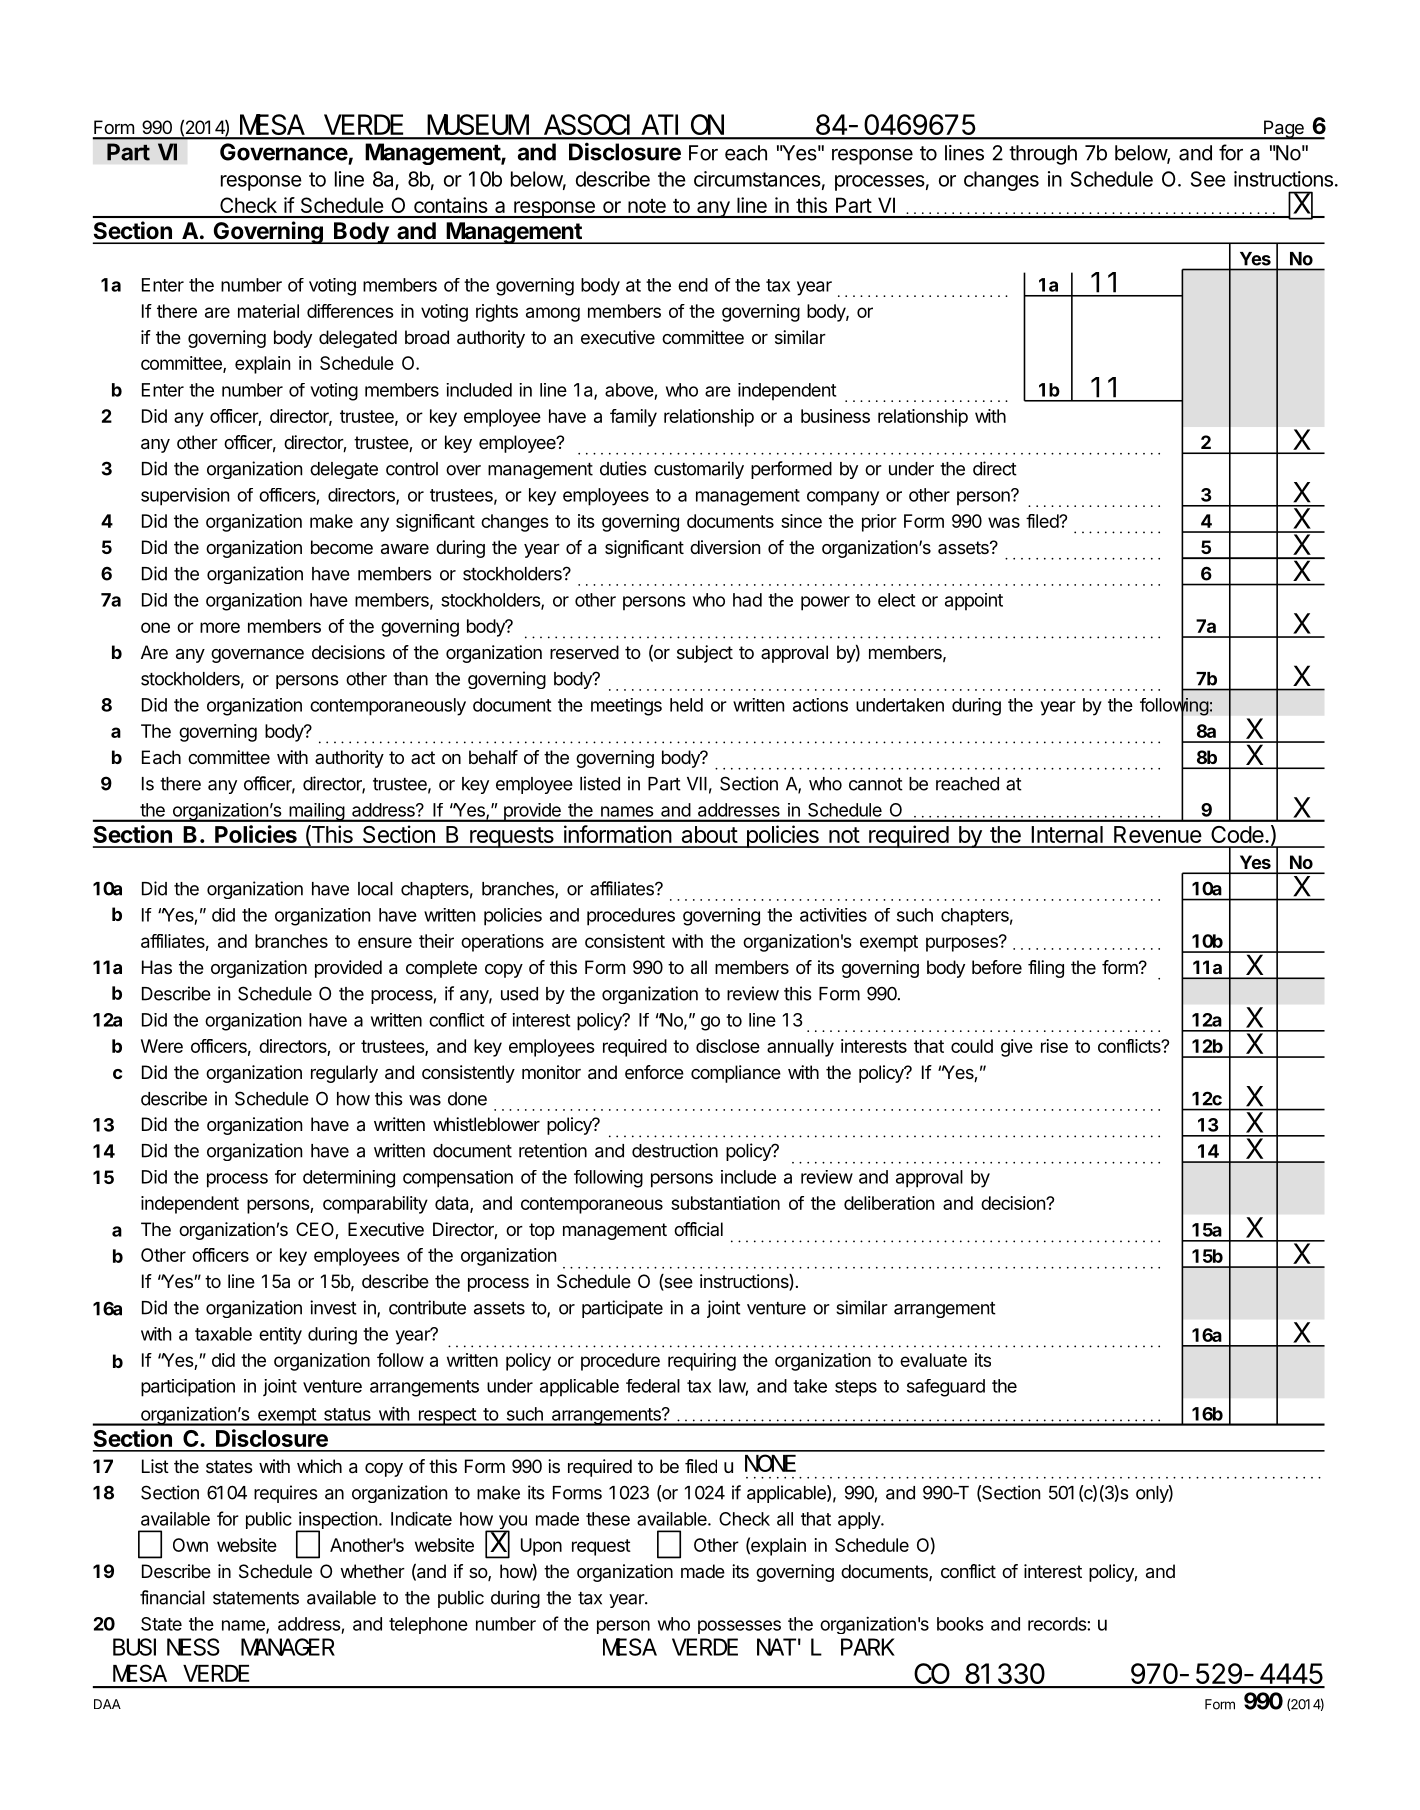 This document has width=1420, height=1810. Describe the element at coordinates (1043, 155) in the document. I see `through` at that location.
